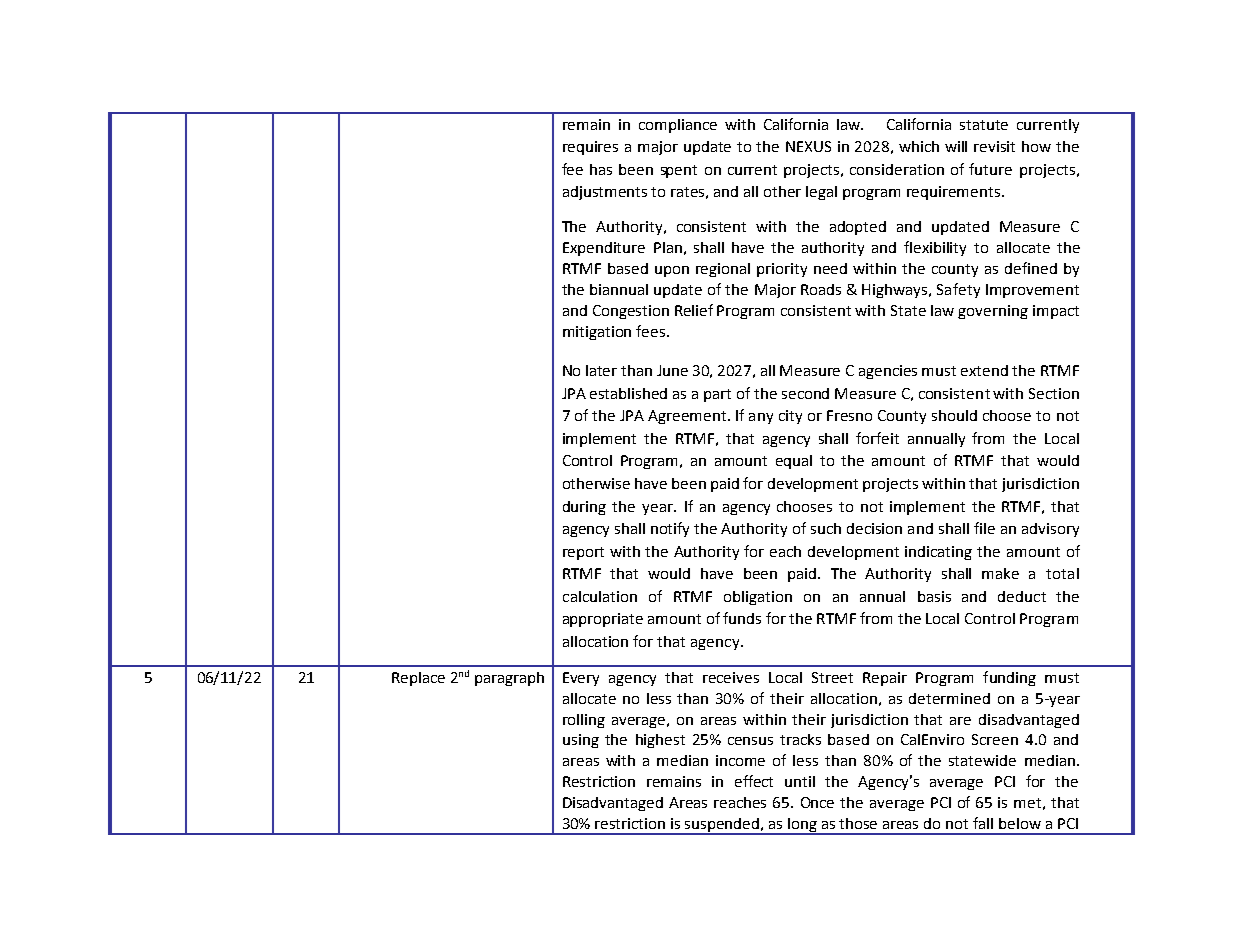 This document has height=952, width=1233. I want to click on governing, so click(993, 312).
